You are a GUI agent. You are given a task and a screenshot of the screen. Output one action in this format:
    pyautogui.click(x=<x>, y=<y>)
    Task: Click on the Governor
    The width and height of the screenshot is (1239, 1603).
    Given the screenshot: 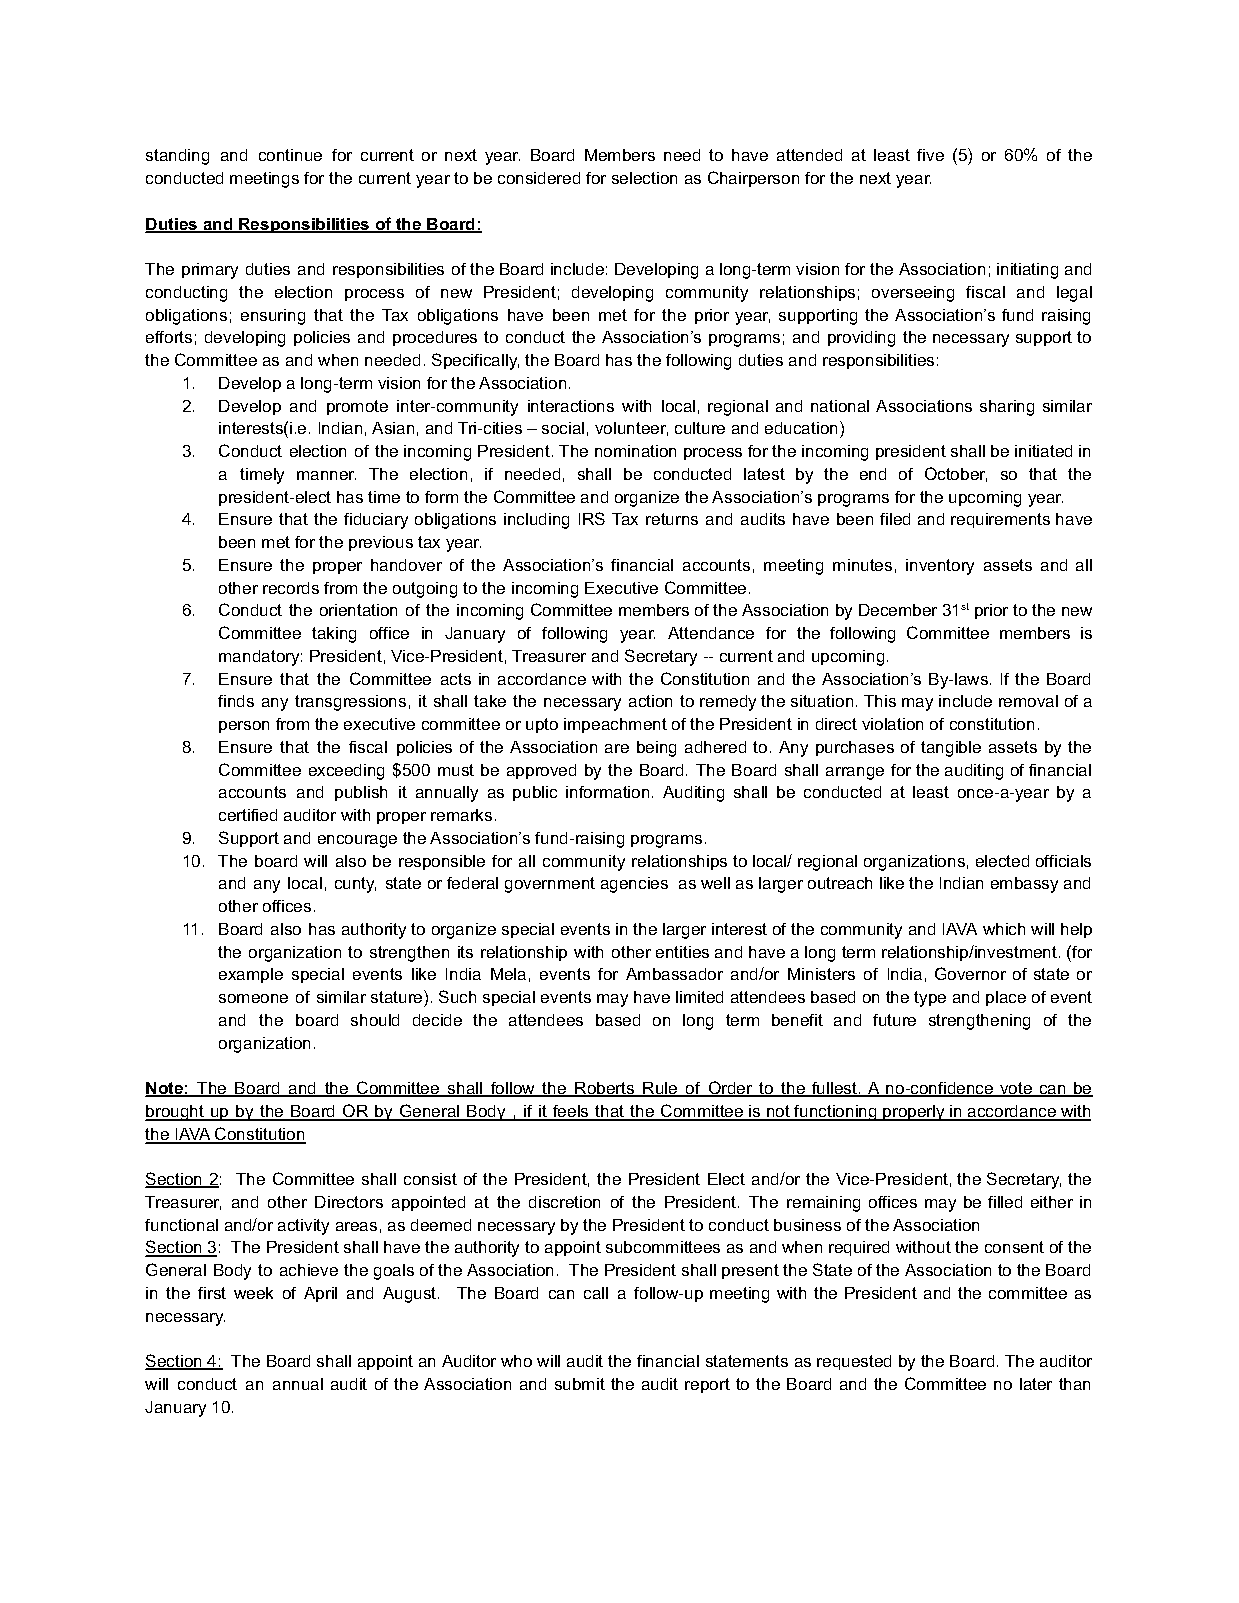 What is the action you would take?
    pyautogui.click(x=970, y=973)
